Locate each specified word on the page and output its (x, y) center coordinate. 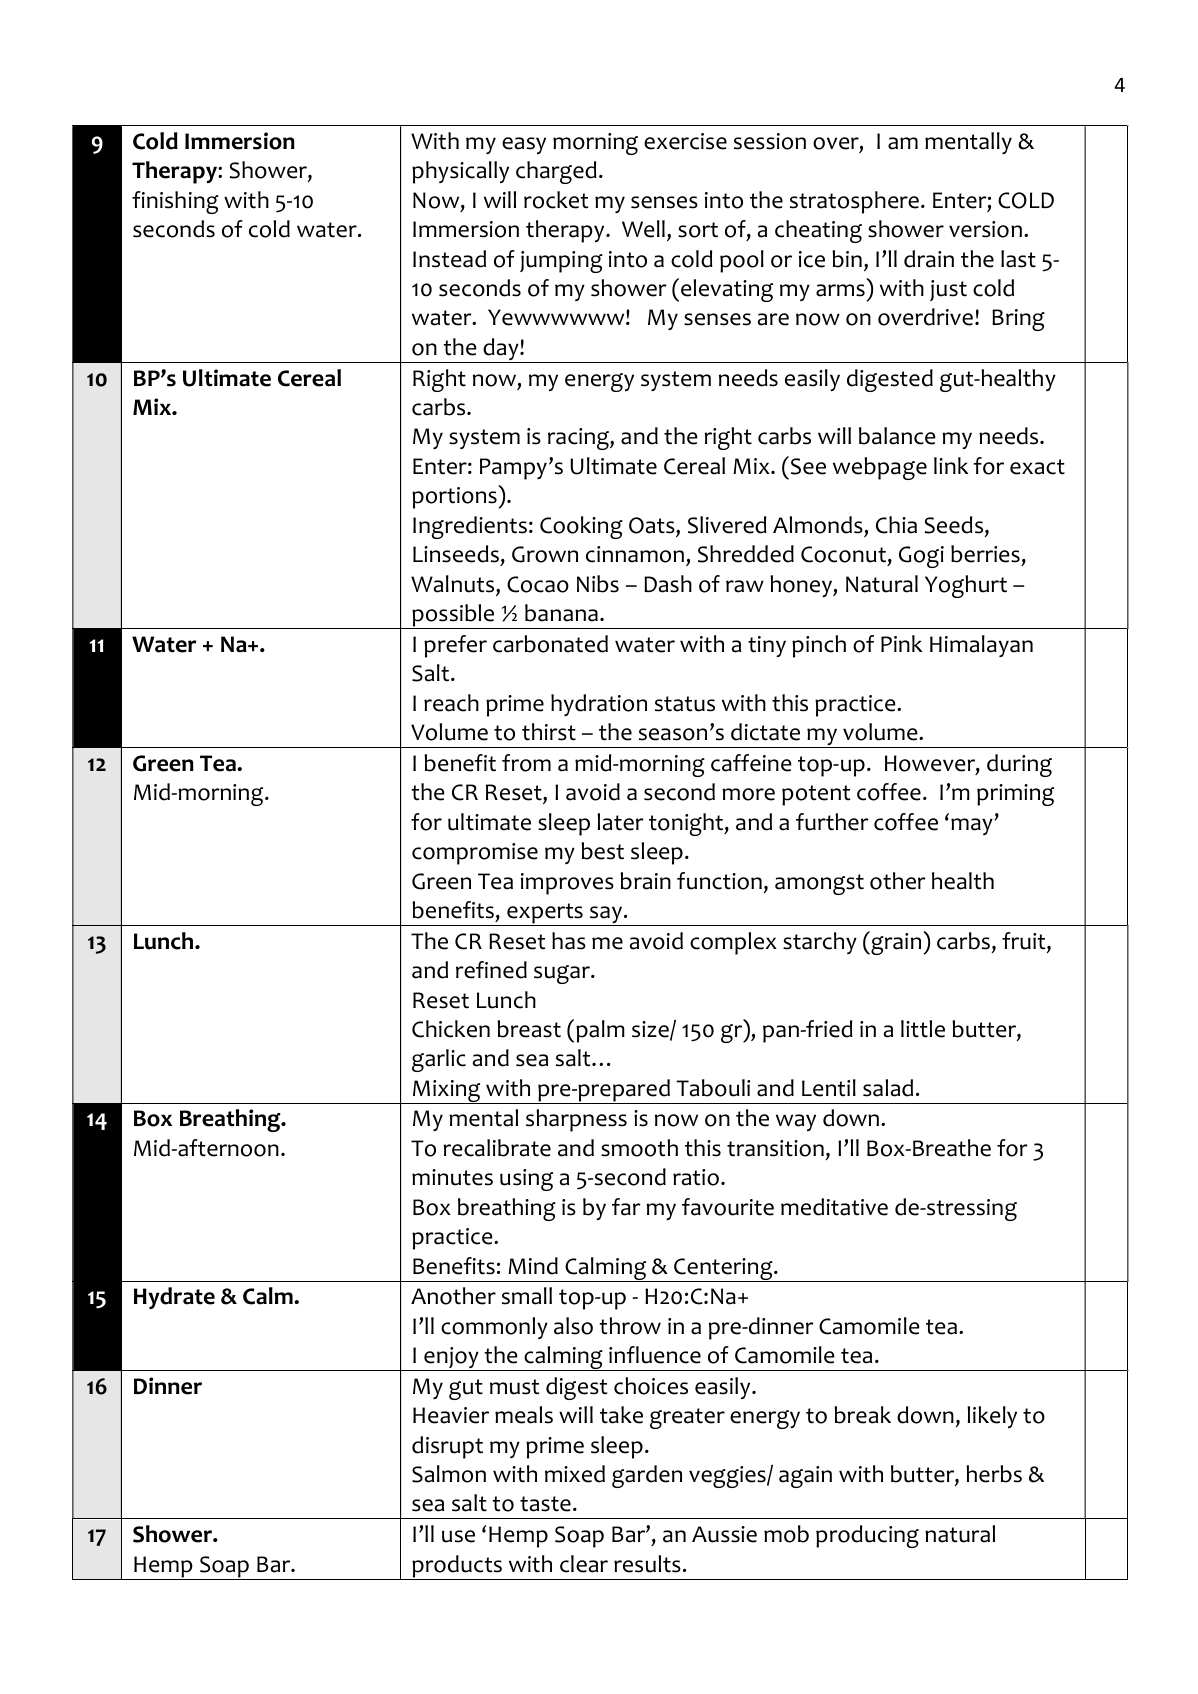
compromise (475, 854)
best (602, 851)
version (985, 229)
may (973, 826)
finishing (175, 202)
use (458, 1536)
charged (556, 172)
